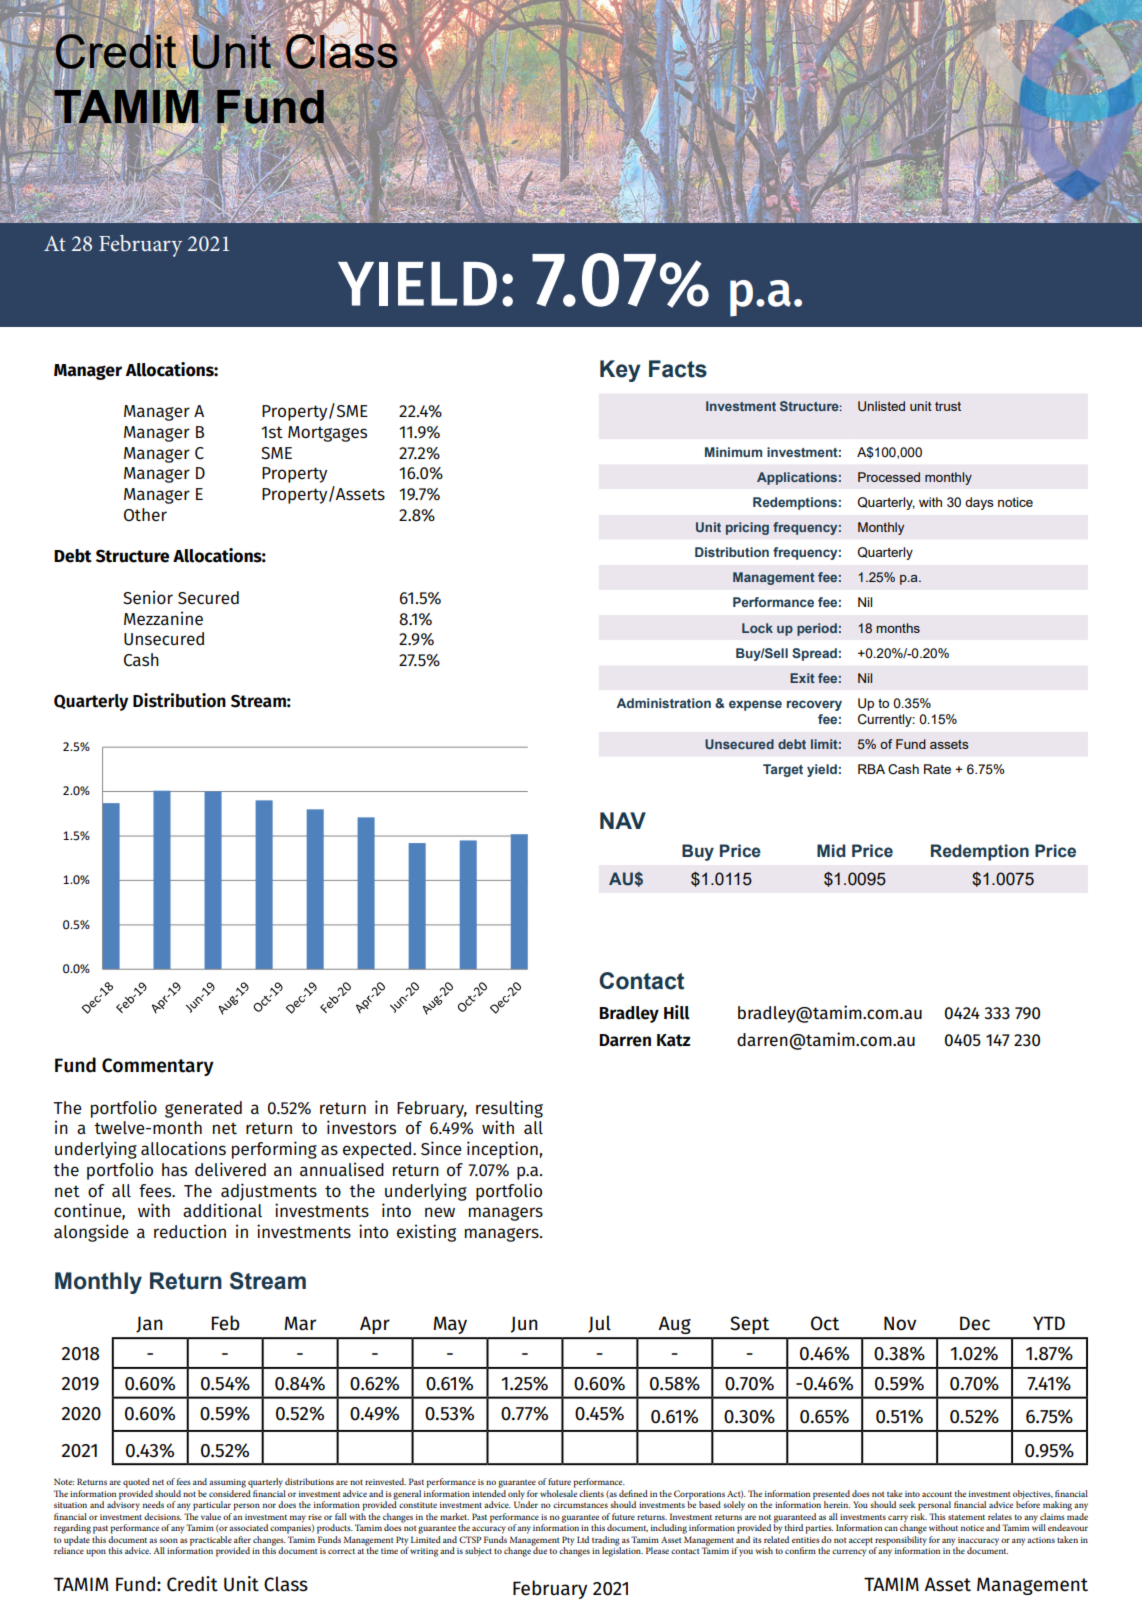  What do you see at coordinates (503, 1150) in the screenshot?
I see `inception` at bounding box center [503, 1150].
